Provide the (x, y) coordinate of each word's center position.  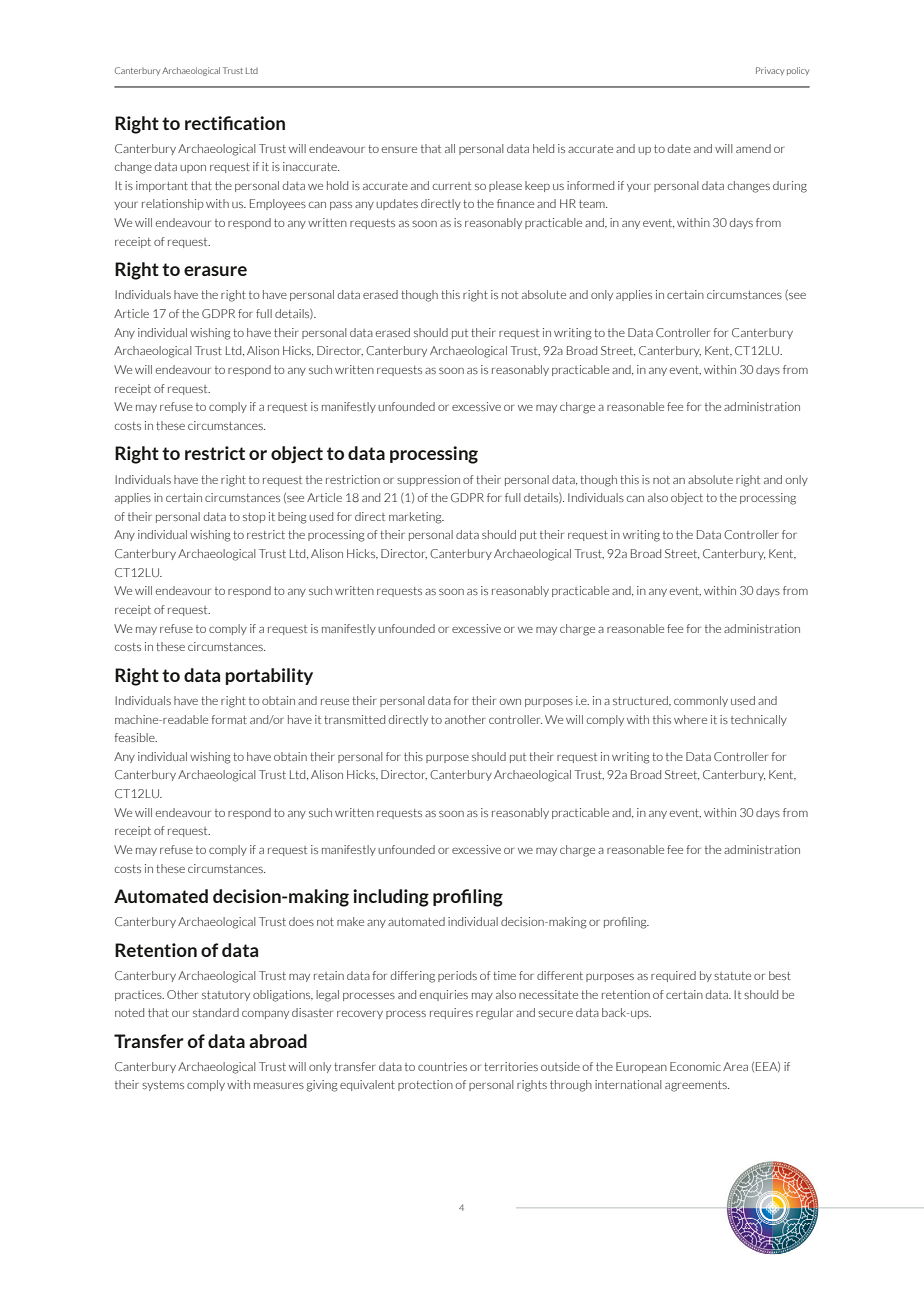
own (510, 702)
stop (254, 518)
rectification (235, 123)
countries (442, 1066)
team (593, 204)
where (690, 719)
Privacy (770, 71)
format (229, 719)
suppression (428, 480)
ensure (399, 150)
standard (216, 1012)
